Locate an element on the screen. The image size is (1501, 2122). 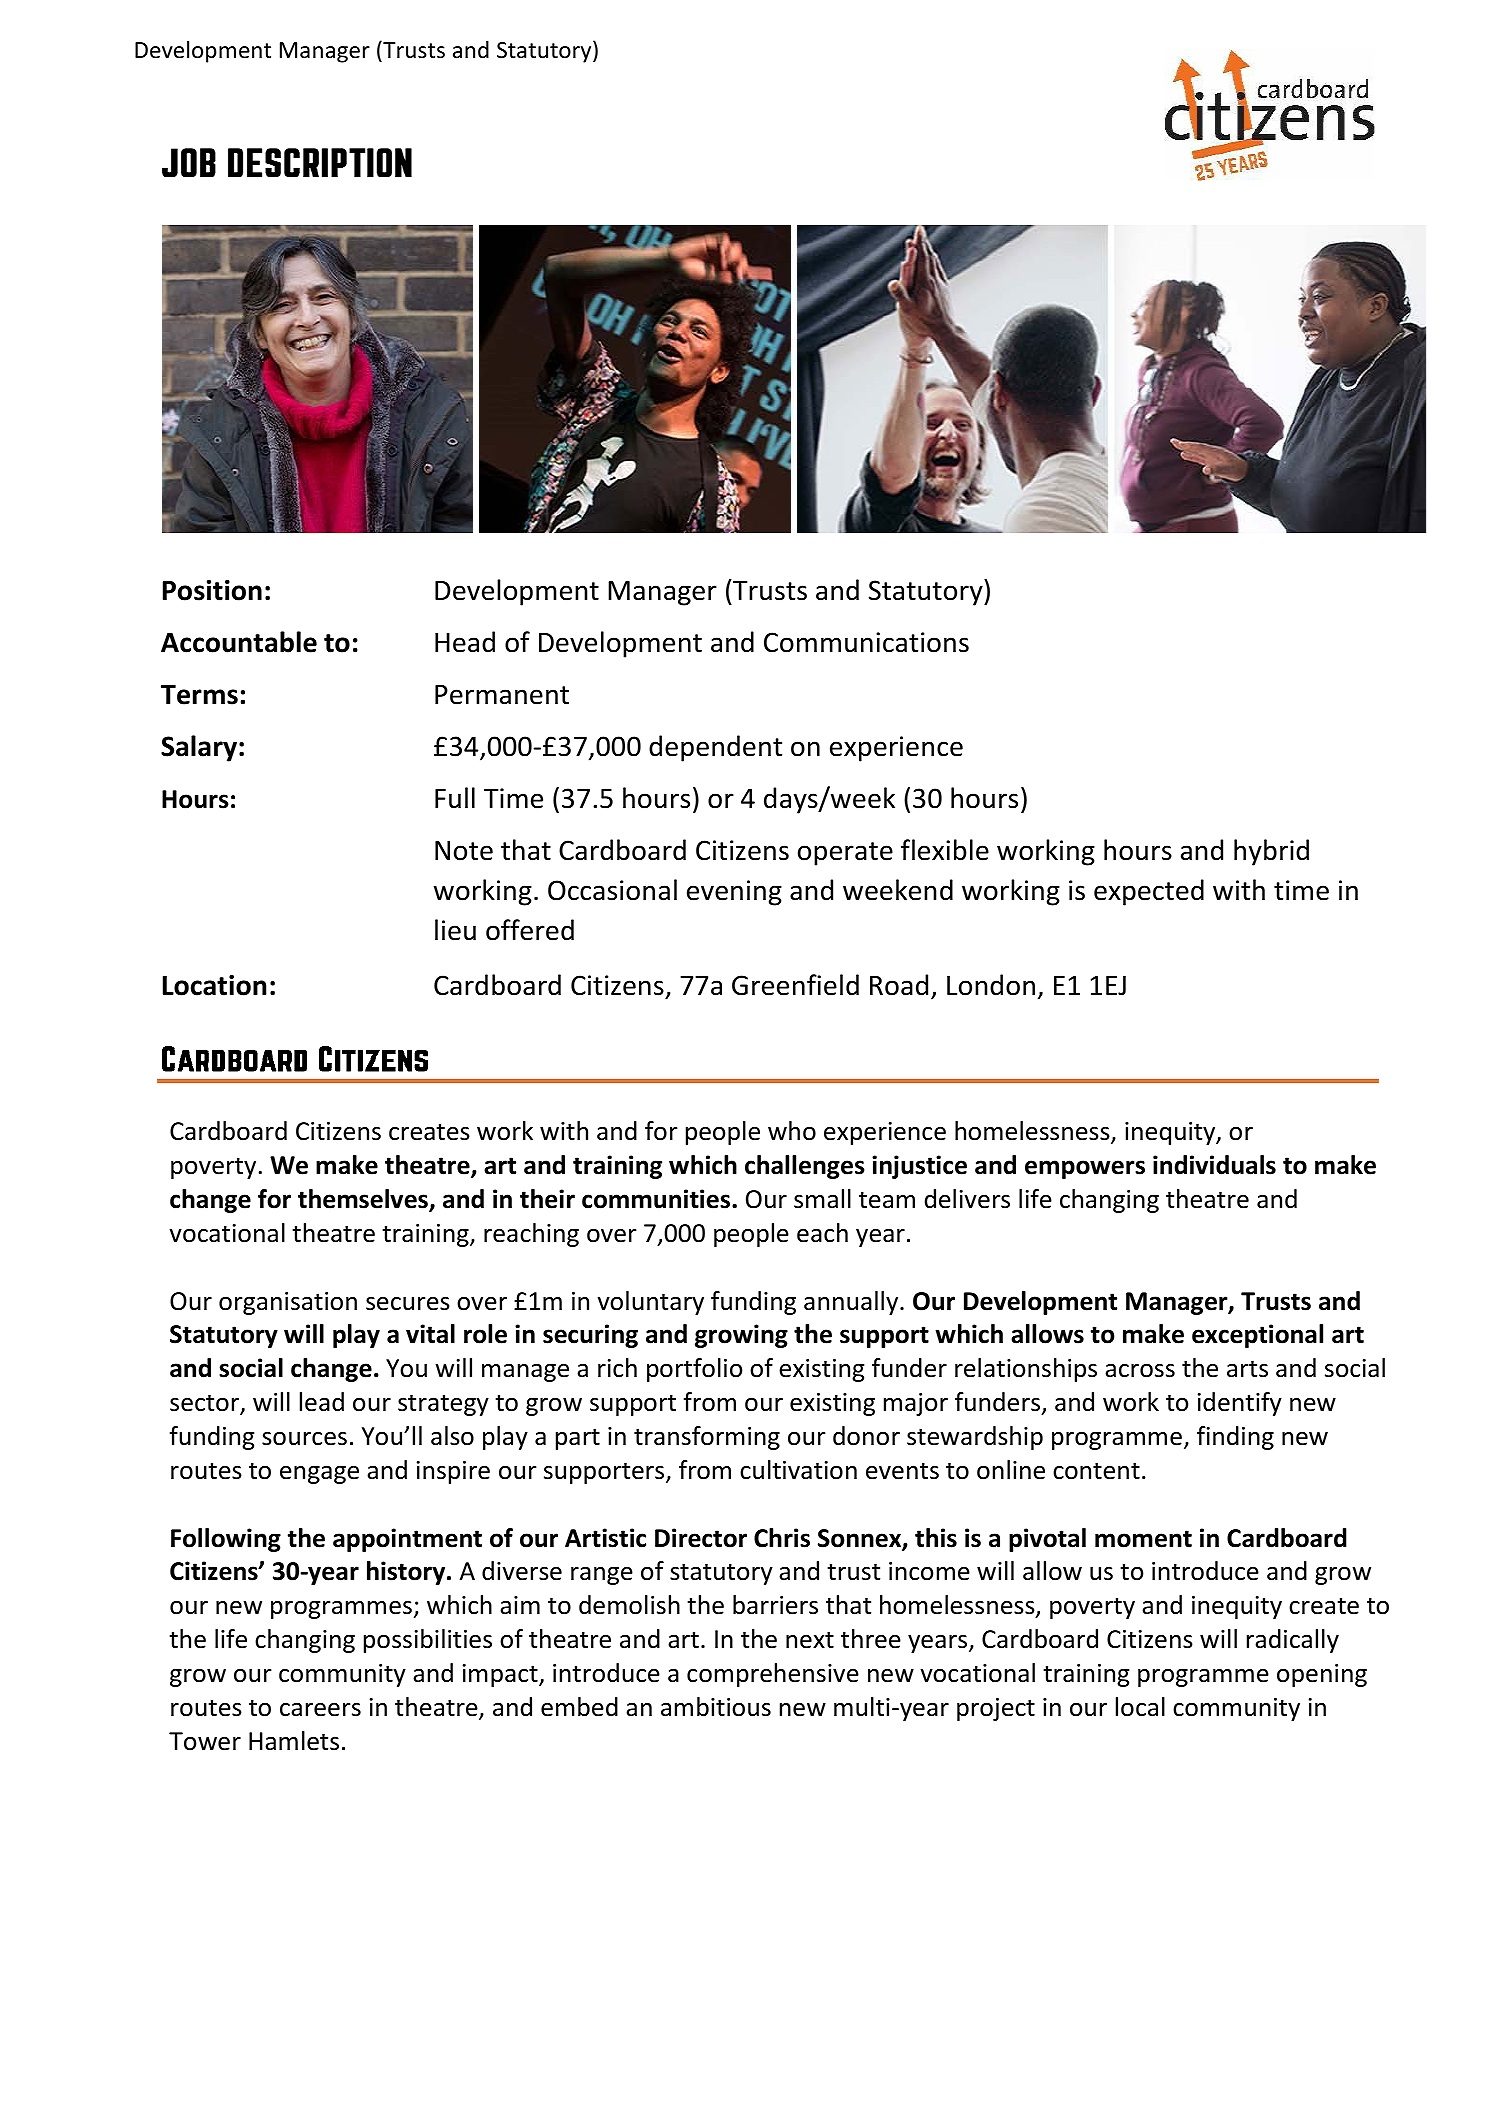
careers is located at coordinates (320, 1710).
